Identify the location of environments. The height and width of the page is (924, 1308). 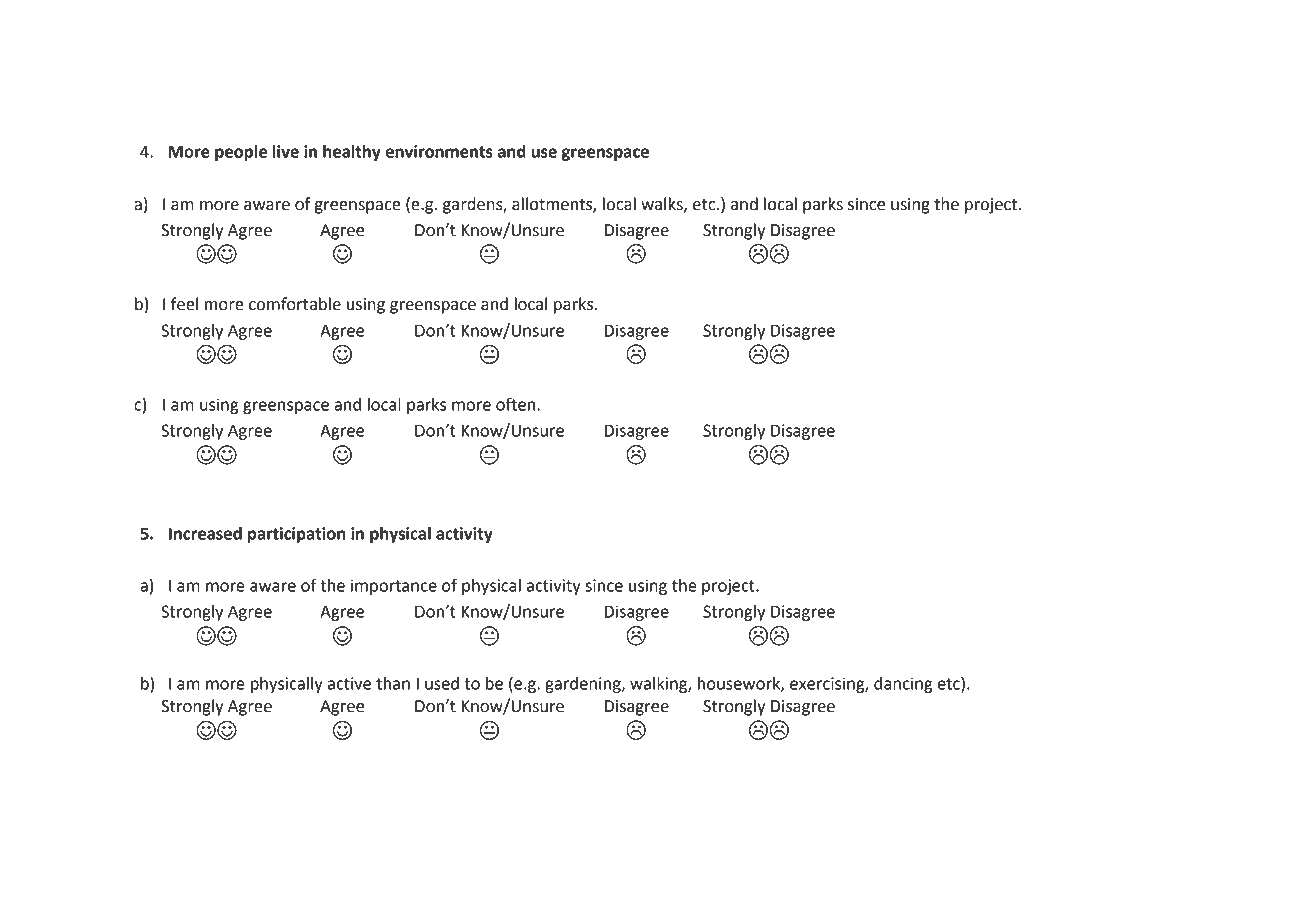
(439, 151).
